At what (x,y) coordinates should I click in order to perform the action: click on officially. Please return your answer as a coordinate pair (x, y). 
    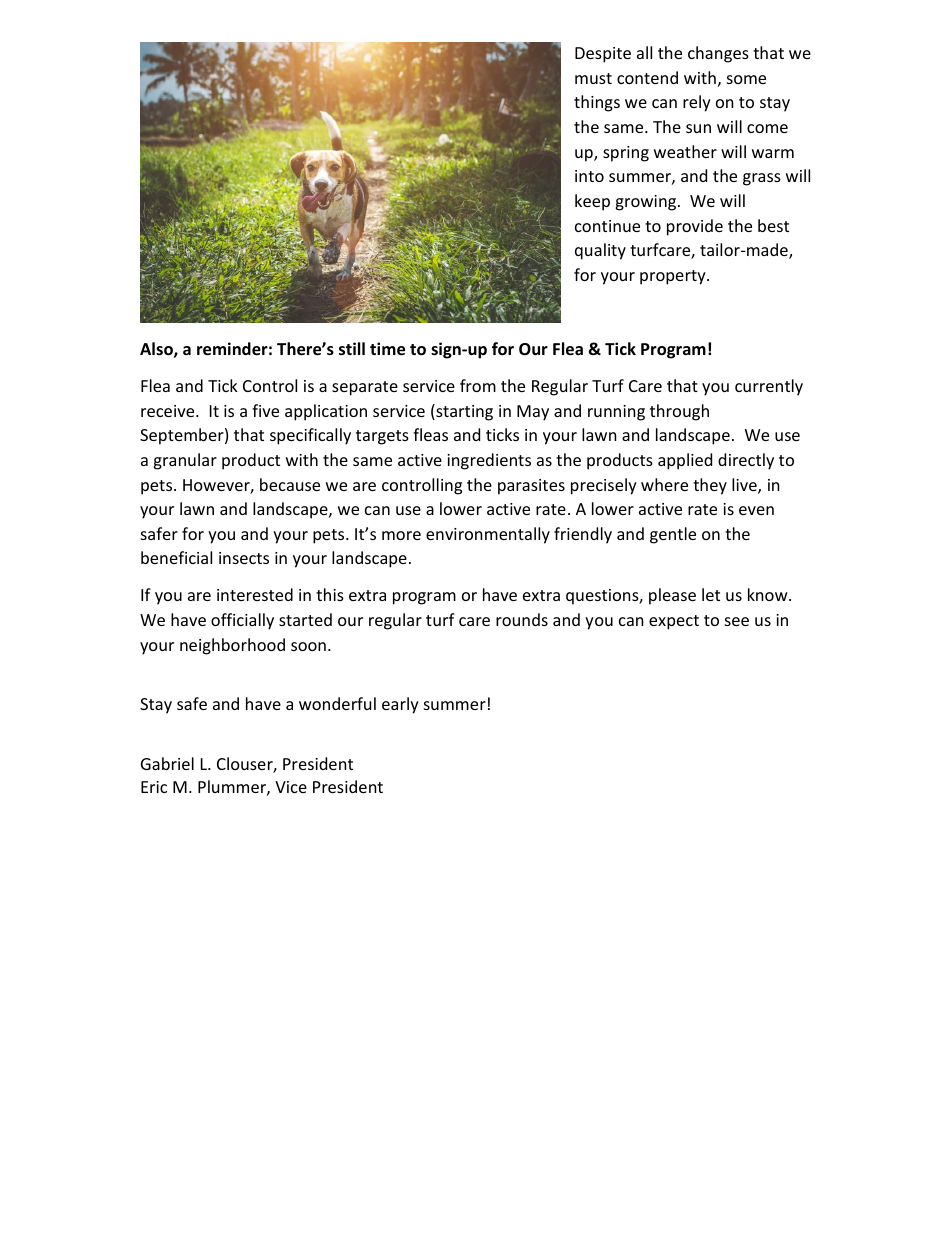
    Looking at the image, I should click on (242, 621).
